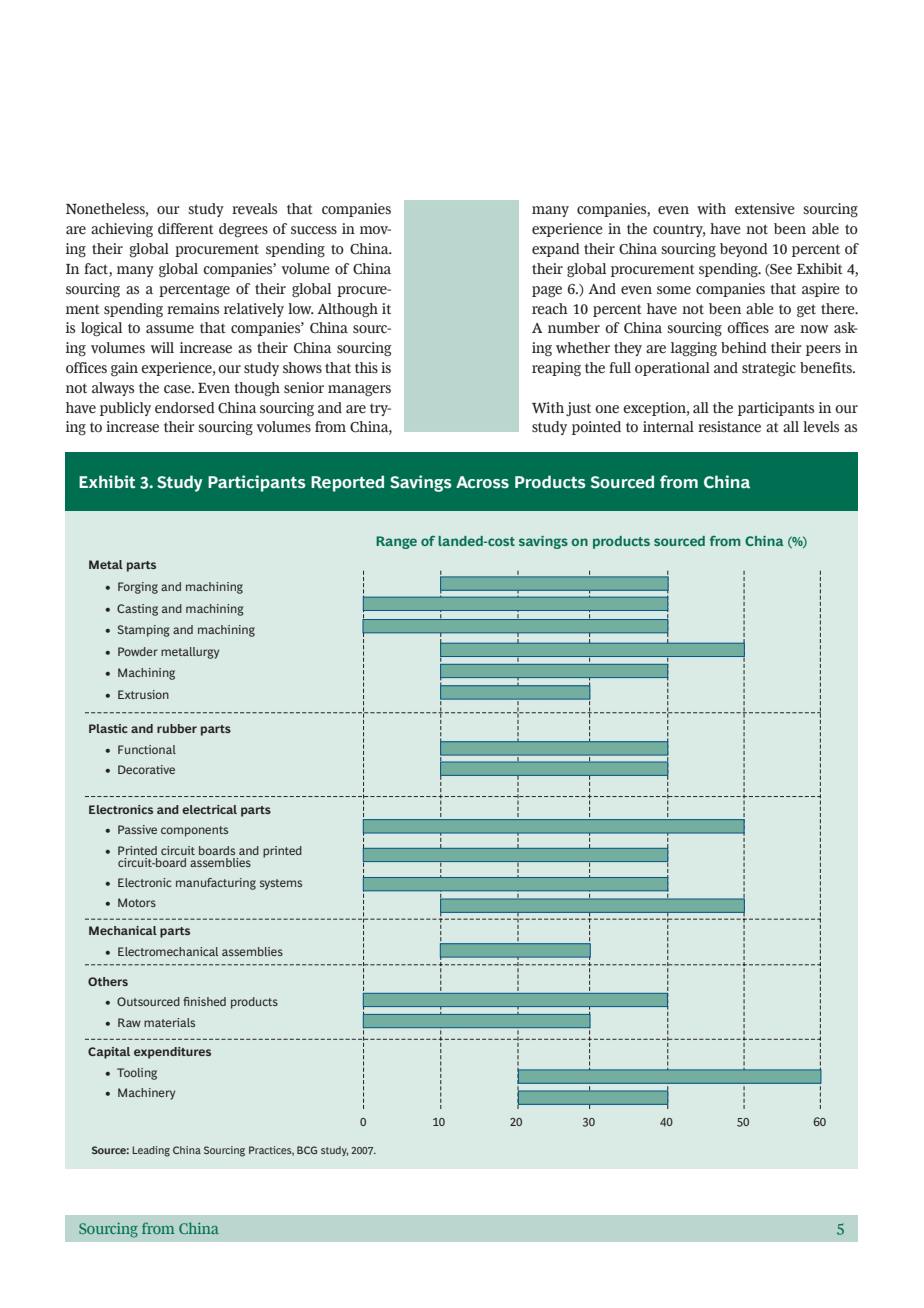 The width and height of the screenshot is (924, 1308). I want to click on beyond, so click(744, 250).
